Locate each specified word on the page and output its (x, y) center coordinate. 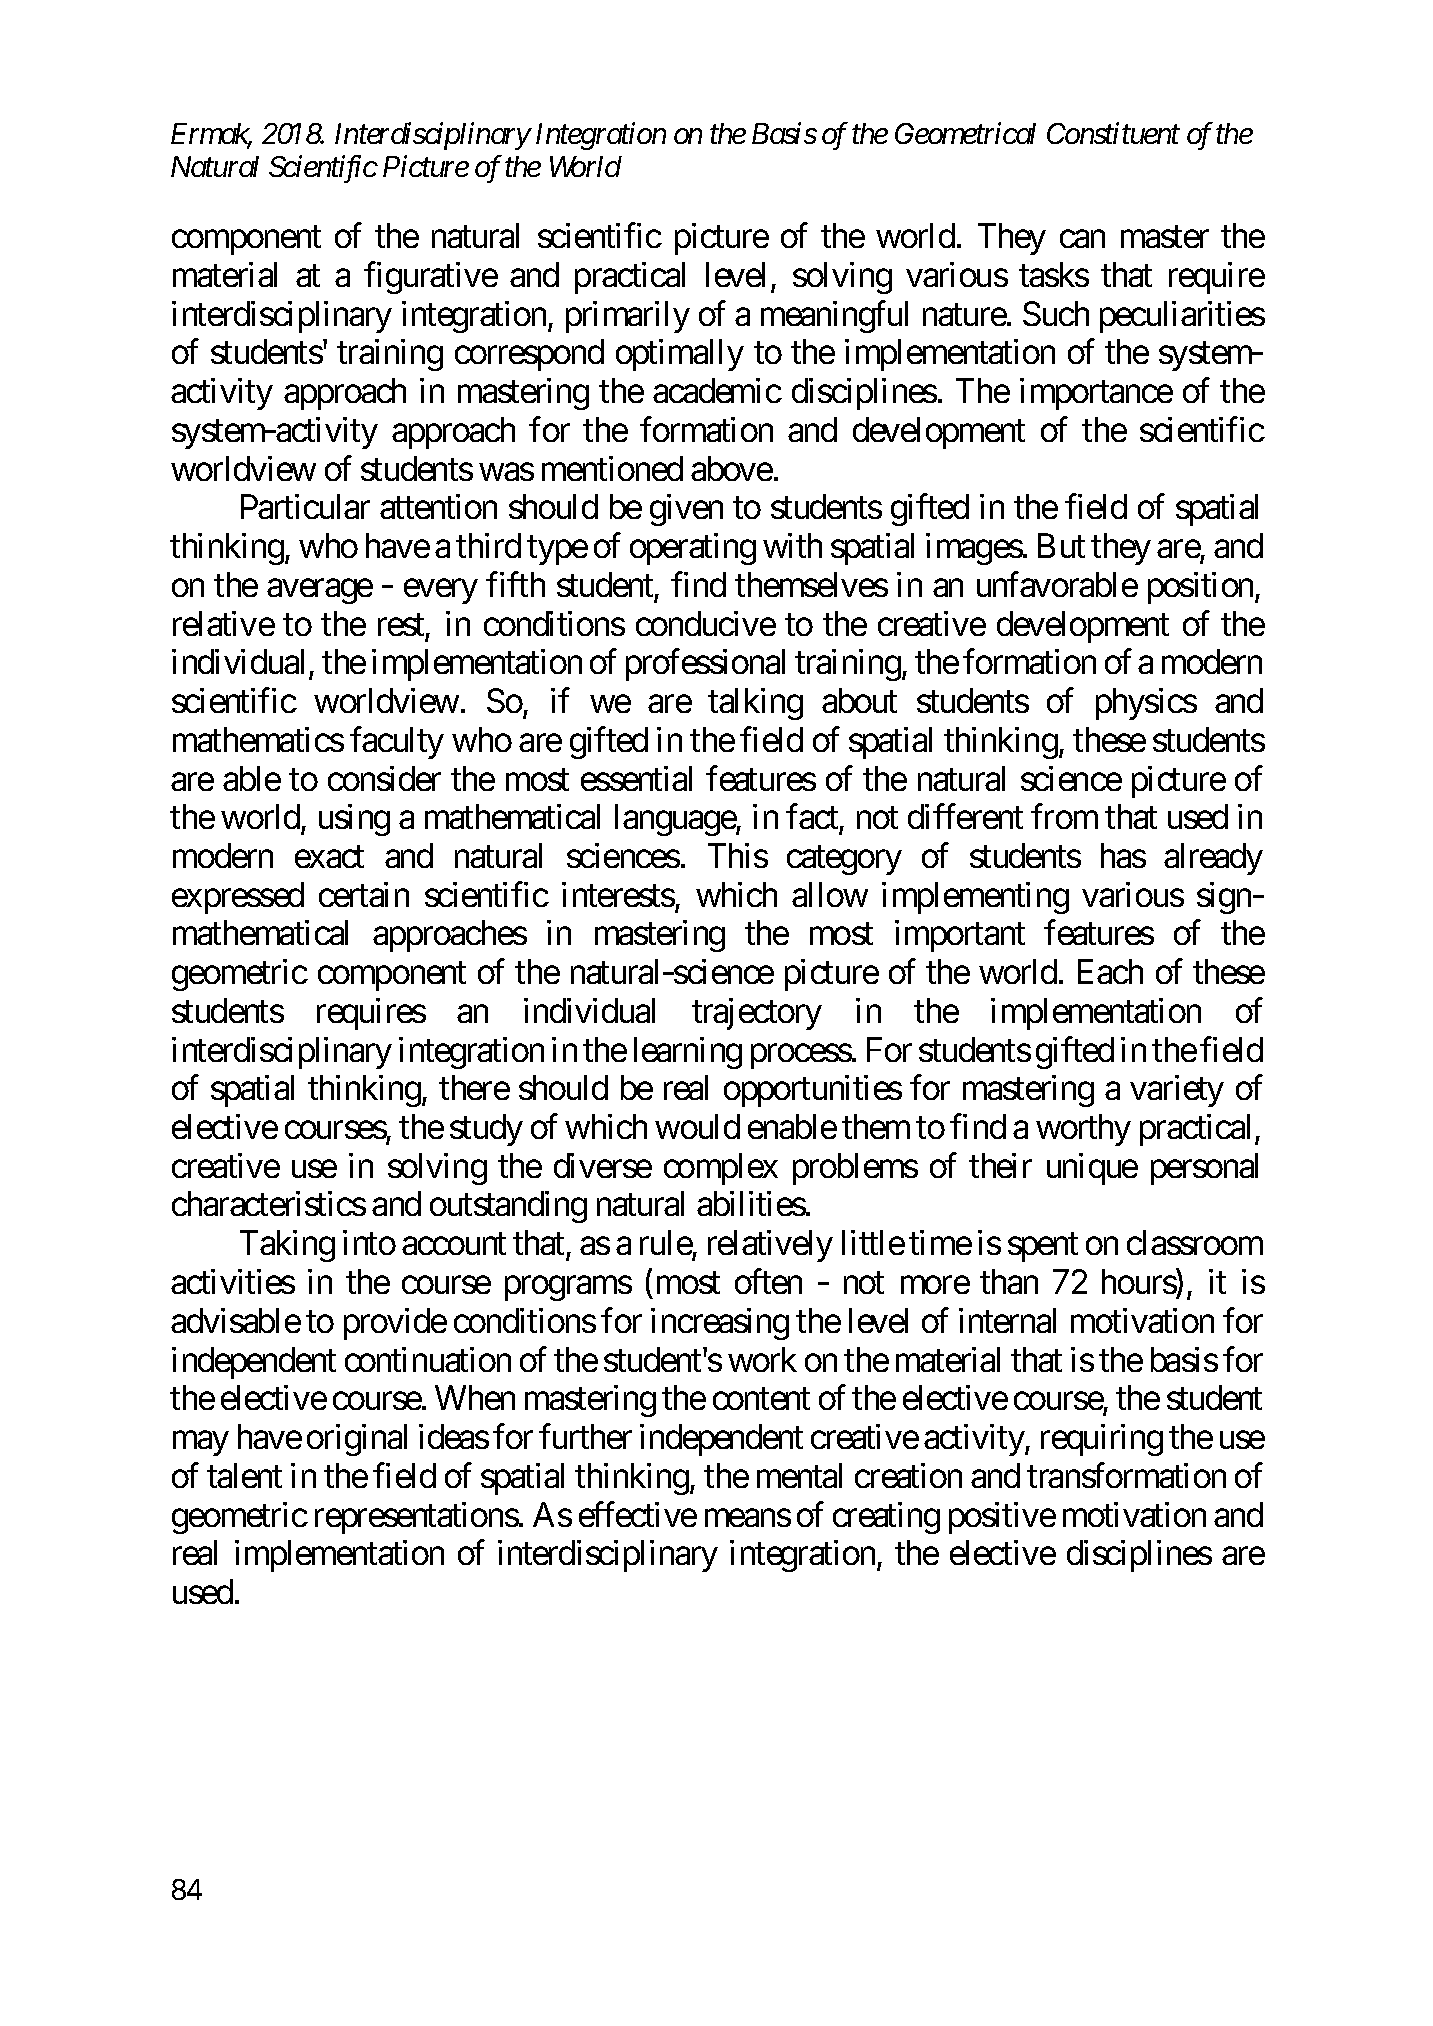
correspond (529, 355)
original (357, 1440)
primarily (628, 317)
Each (1110, 971)
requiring (1102, 1440)
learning (688, 1053)
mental (799, 1475)
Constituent (1113, 133)
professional (705, 665)
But (1061, 546)
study (486, 1130)
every (441, 591)
